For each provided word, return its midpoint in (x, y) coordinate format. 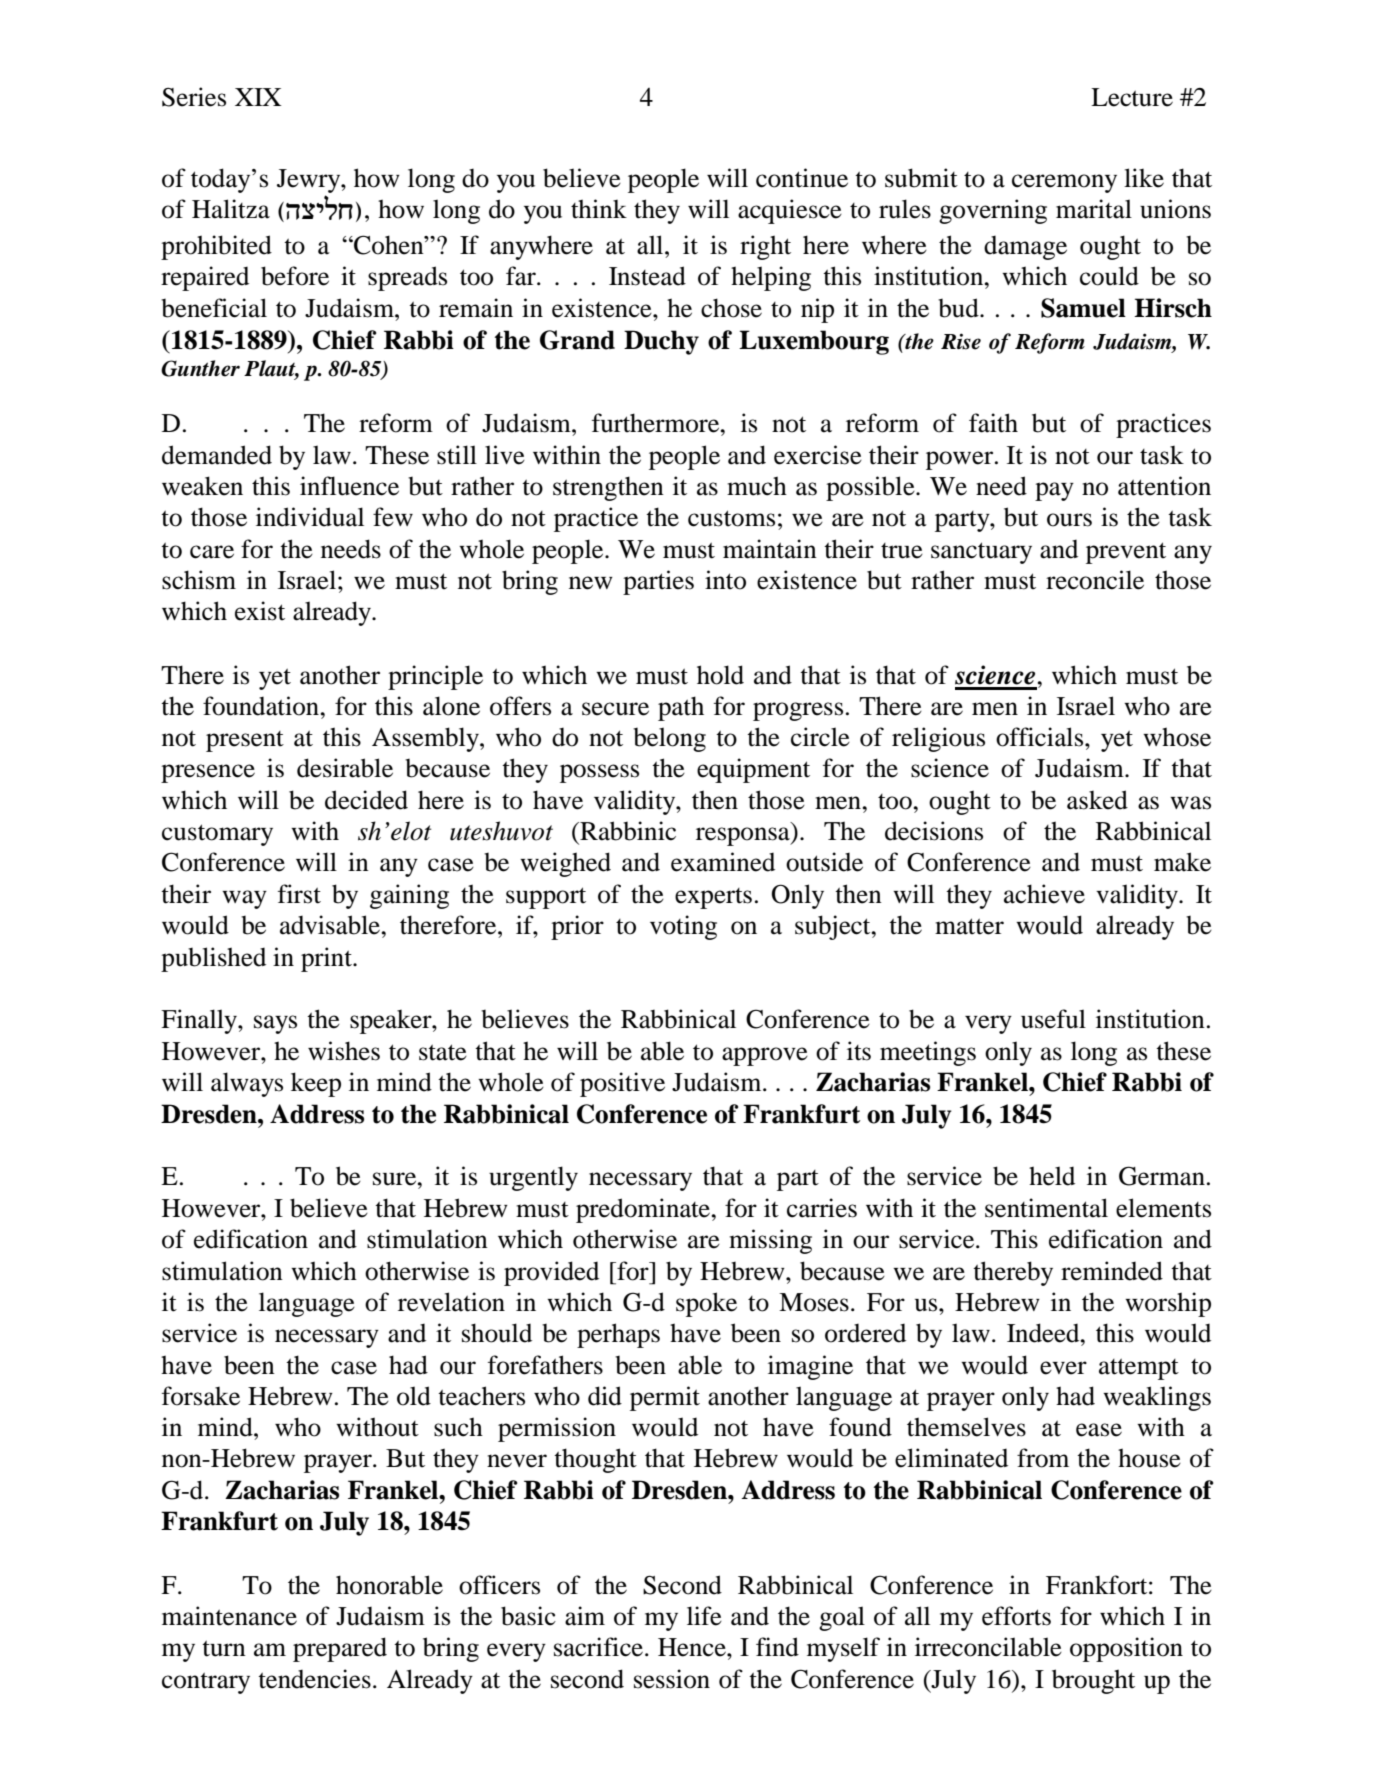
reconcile (1095, 580)
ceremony (1064, 183)
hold (720, 675)
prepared (340, 1649)
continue (802, 178)
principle (435, 677)
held (1052, 1176)
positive (622, 1084)
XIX (258, 97)
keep (316, 1084)
